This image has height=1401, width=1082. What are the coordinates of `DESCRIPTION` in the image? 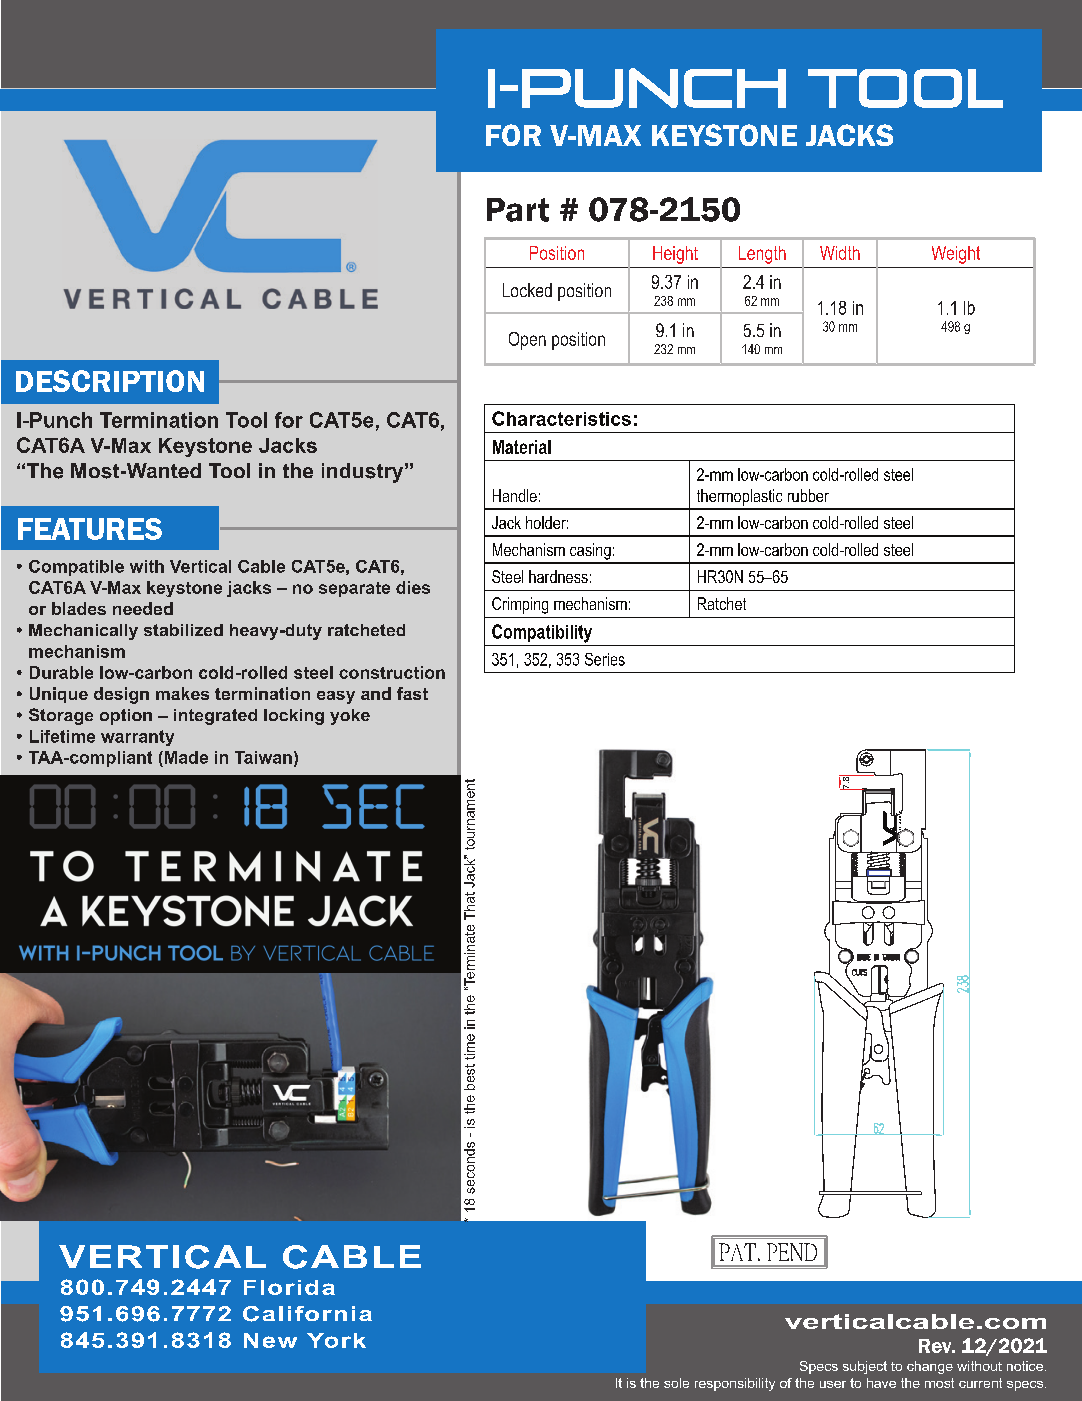 It's located at (110, 381).
